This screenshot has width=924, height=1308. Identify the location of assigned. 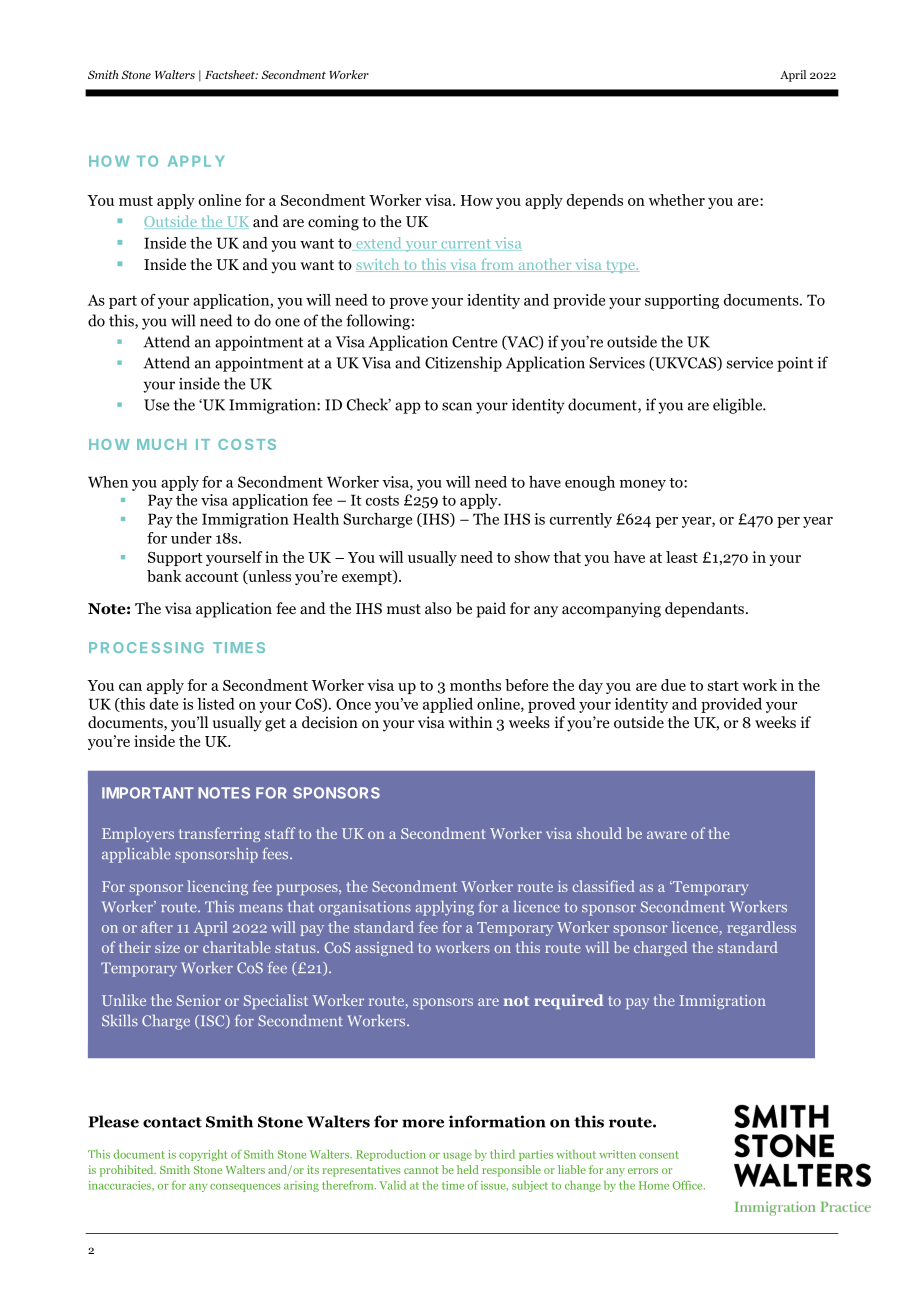
(384, 948).
